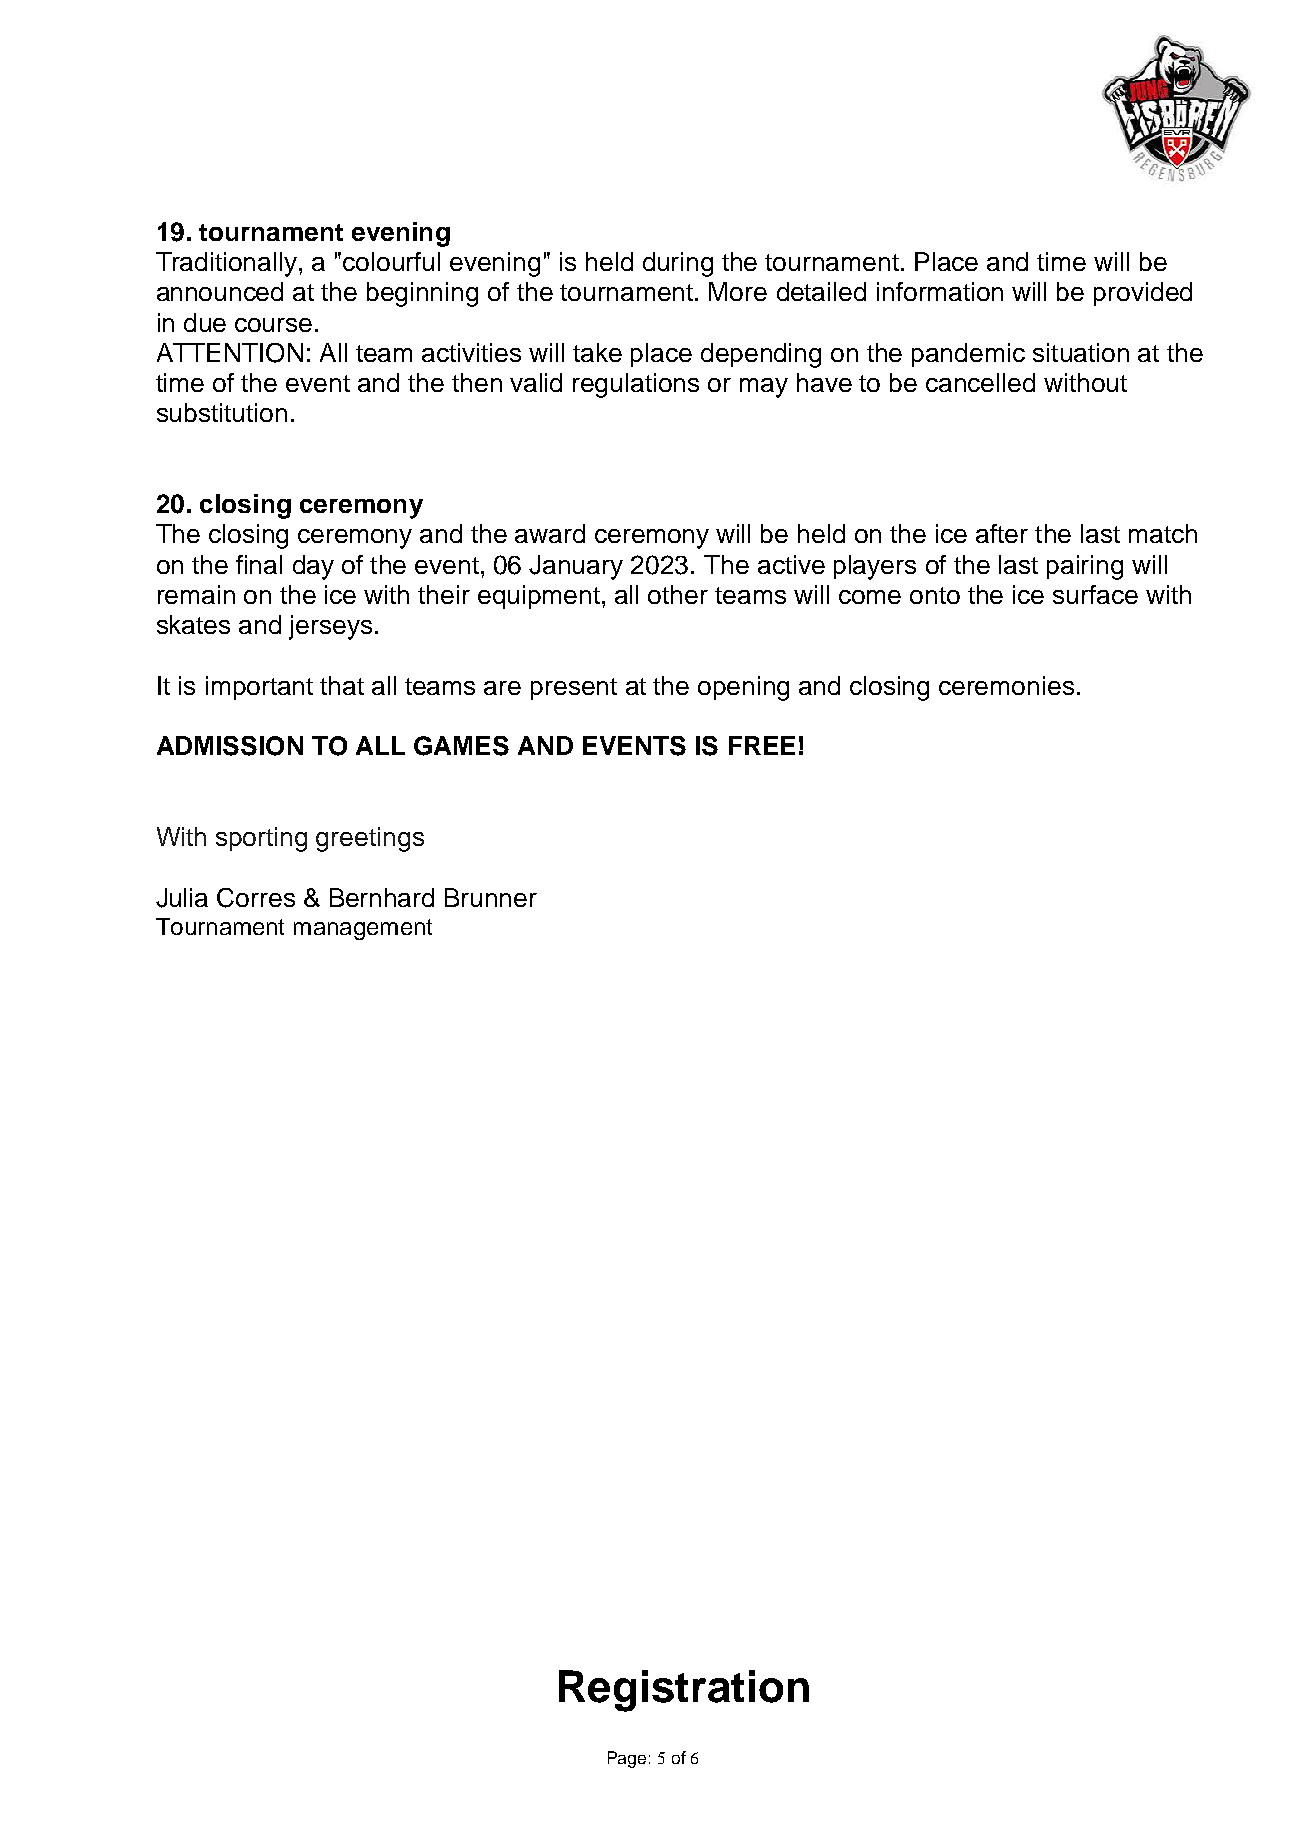 The image size is (1305, 1846). I want to click on course, so click(273, 325).
